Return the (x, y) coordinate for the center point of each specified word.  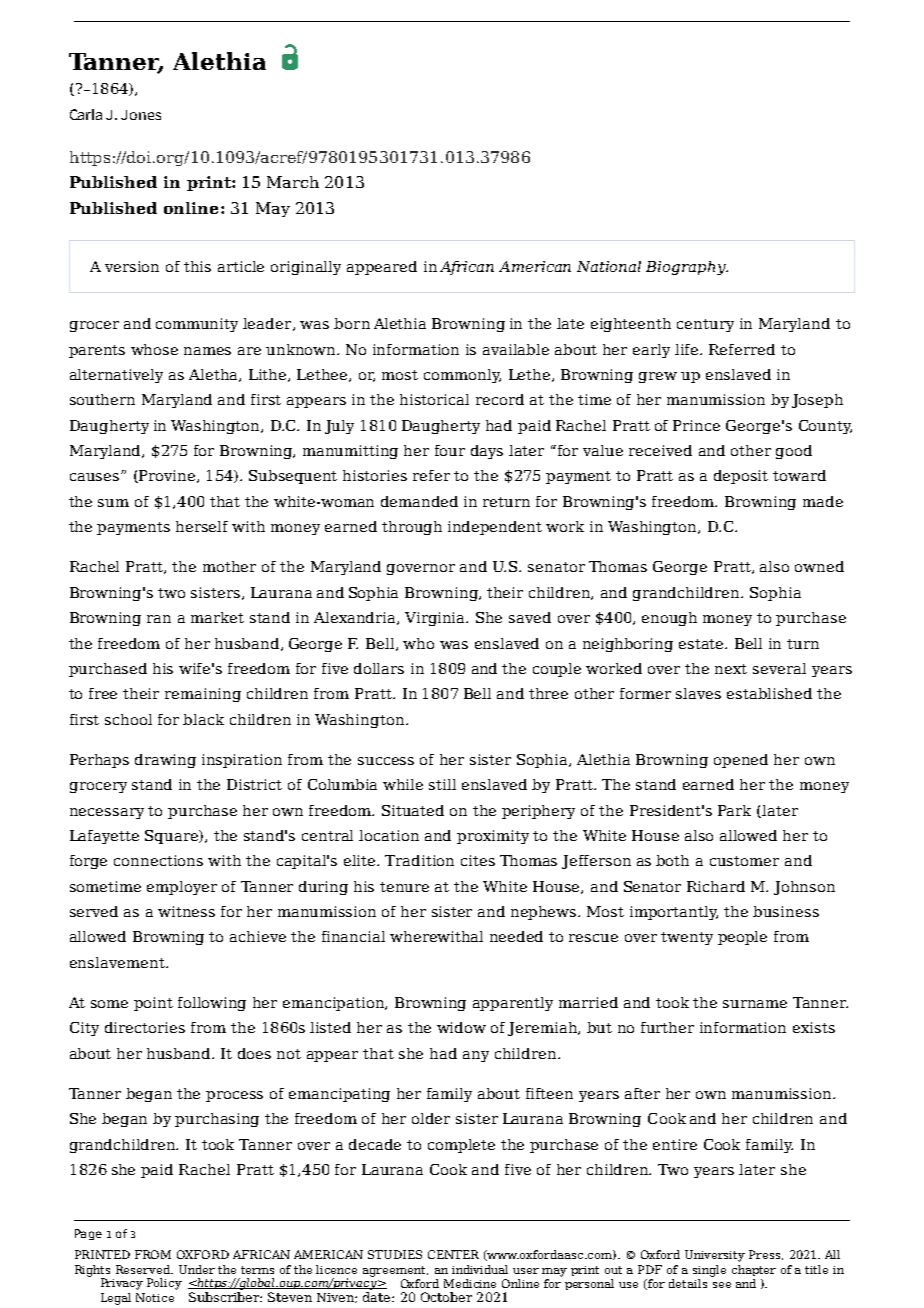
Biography (687, 268)
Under (197, 1269)
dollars (379, 668)
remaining (203, 695)
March (293, 182)
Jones (141, 115)
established (769, 693)
